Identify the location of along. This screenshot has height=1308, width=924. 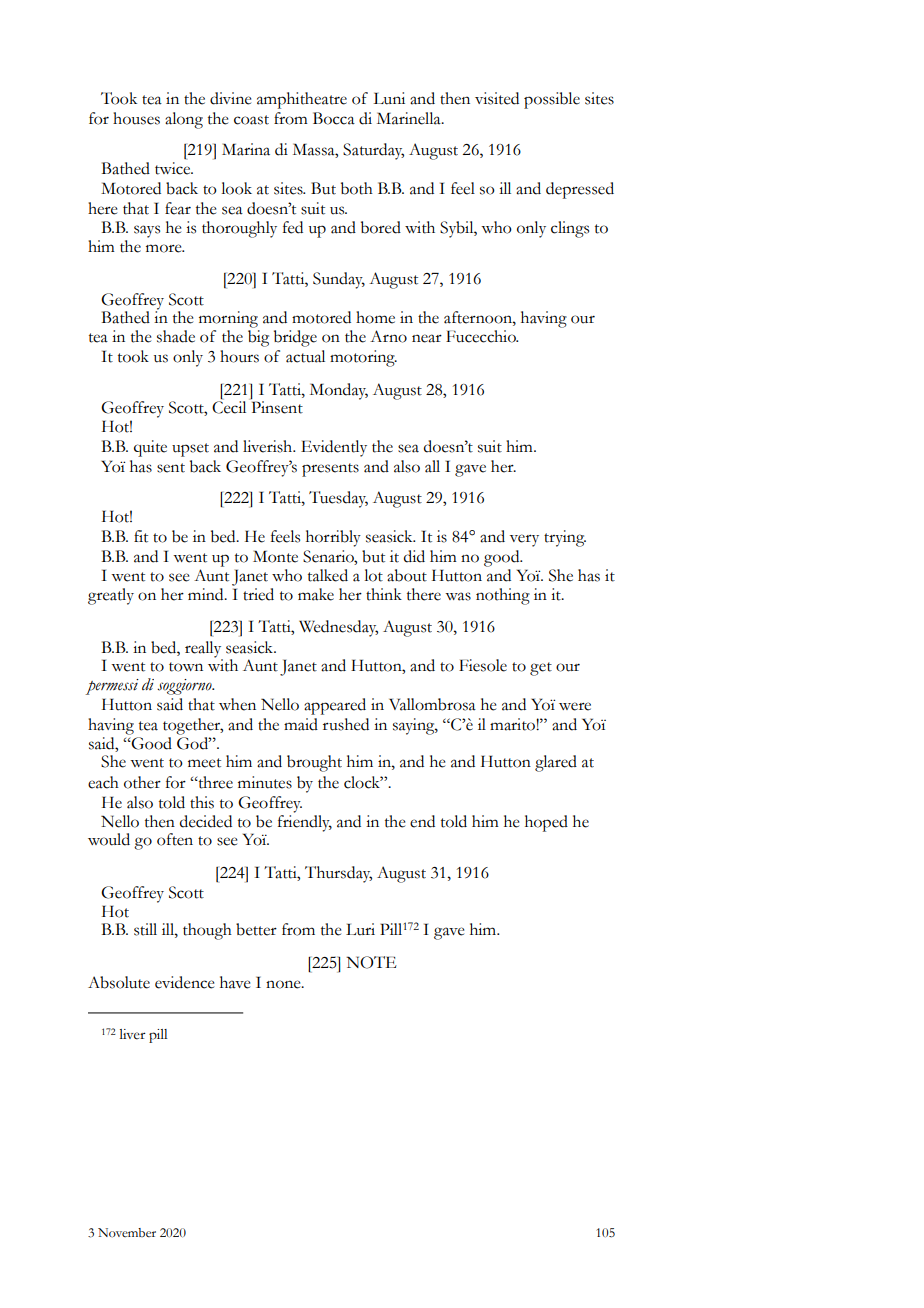
(184, 120).
